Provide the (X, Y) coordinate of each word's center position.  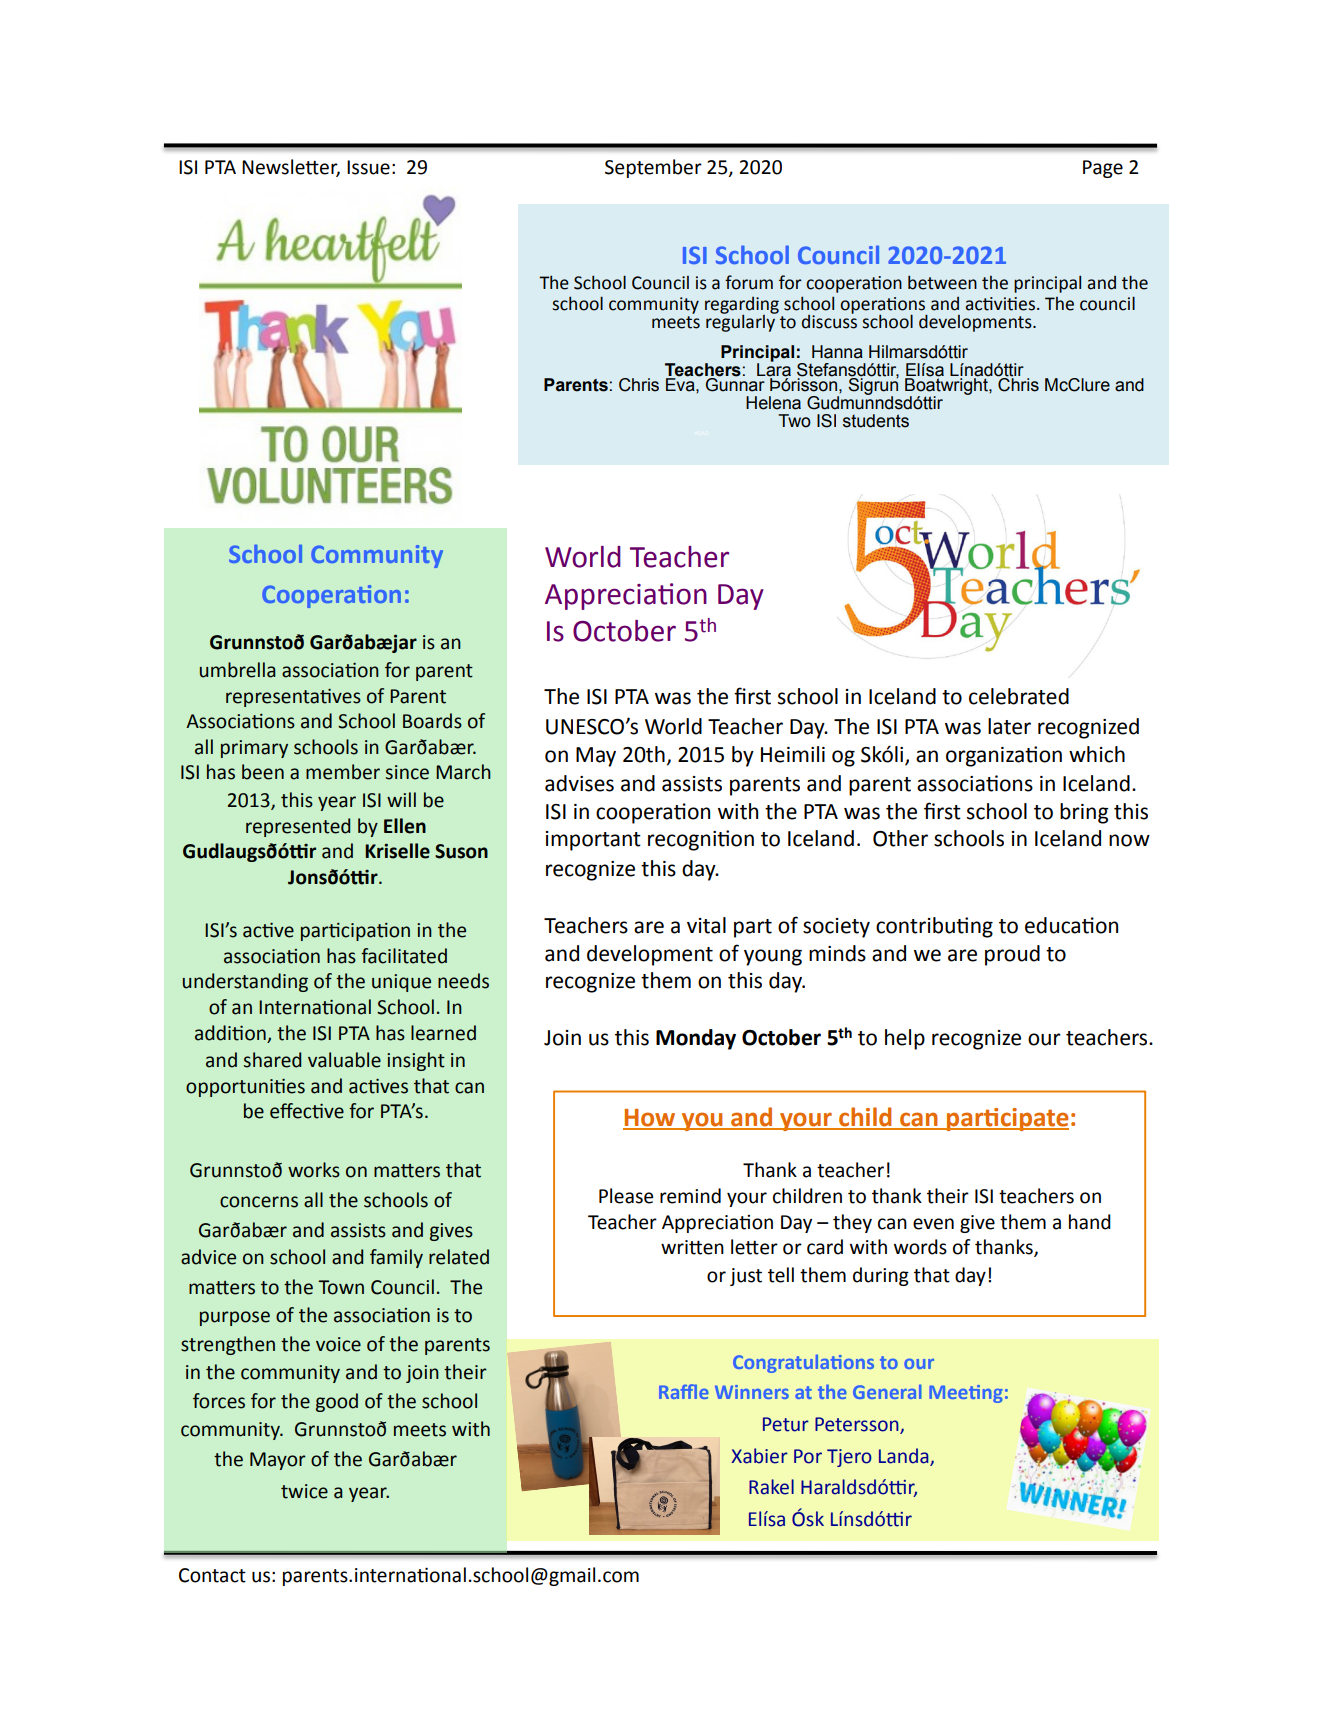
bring (1084, 813)
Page (1103, 169)
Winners (752, 1392)
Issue (368, 167)
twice (304, 1491)
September (653, 168)
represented (298, 827)
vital (706, 925)
